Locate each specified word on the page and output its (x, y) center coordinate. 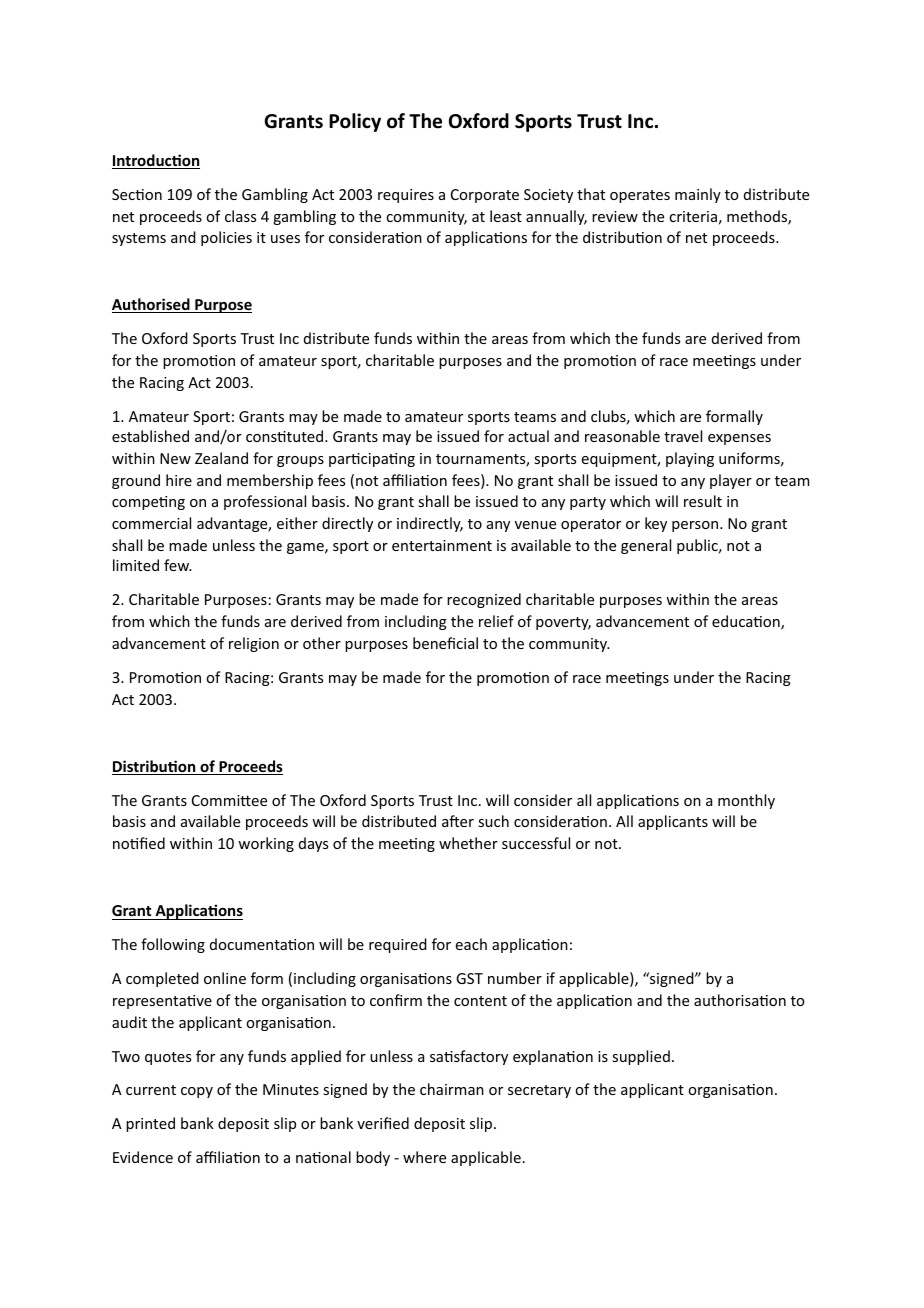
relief (496, 621)
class (240, 216)
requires (406, 196)
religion (254, 644)
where (424, 1157)
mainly (698, 195)
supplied (641, 1057)
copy (197, 1092)
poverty (563, 623)
